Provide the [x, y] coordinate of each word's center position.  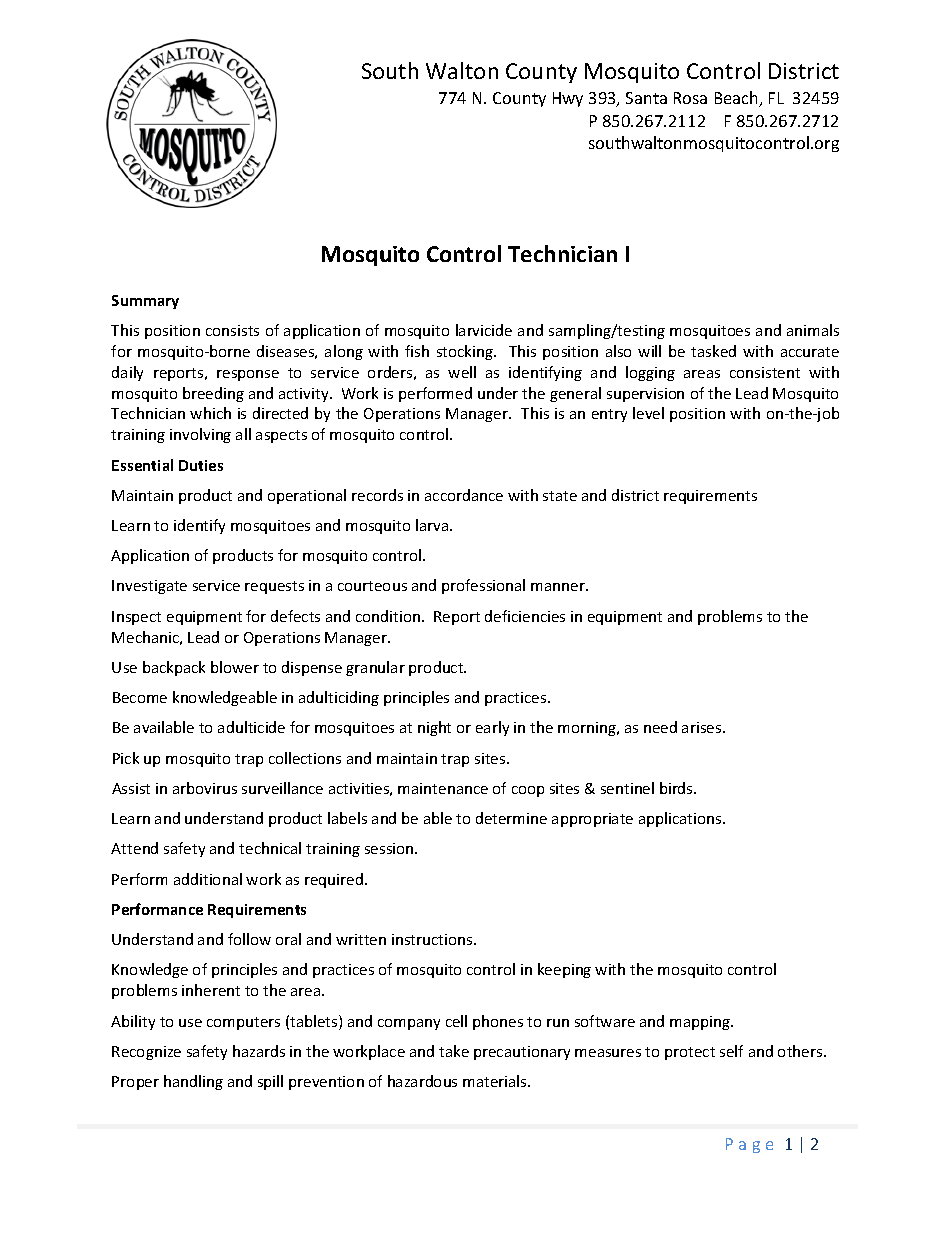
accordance [464, 495]
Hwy [568, 99]
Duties [201, 465]
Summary [145, 302]
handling [193, 1082]
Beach [737, 99]
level [648, 413]
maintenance [443, 788]
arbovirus [205, 788]
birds [677, 788]
